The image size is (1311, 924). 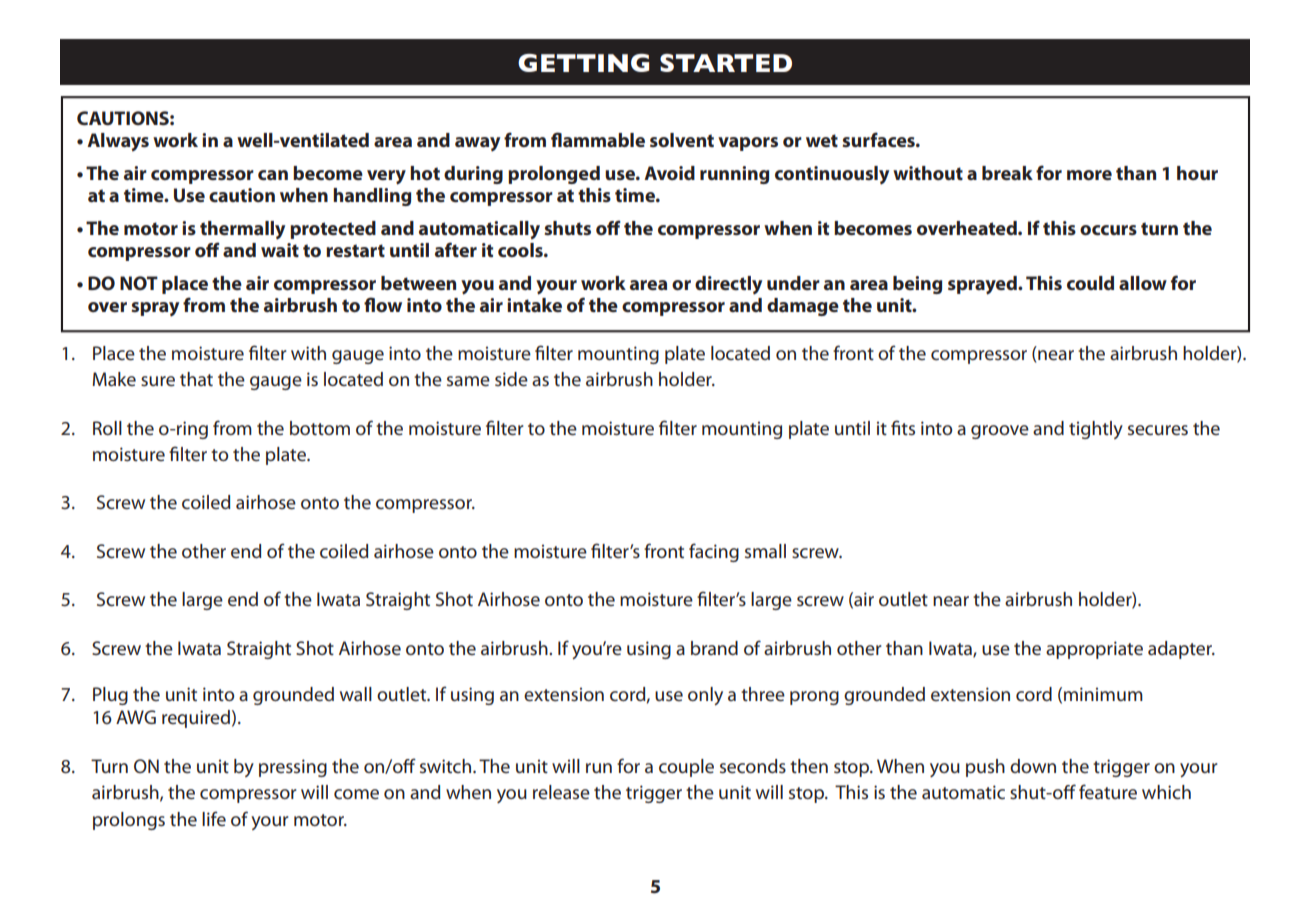 What do you see at coordinates (879, 139) in the page?
I see `surfaces` at bounding box center [879, 139].
